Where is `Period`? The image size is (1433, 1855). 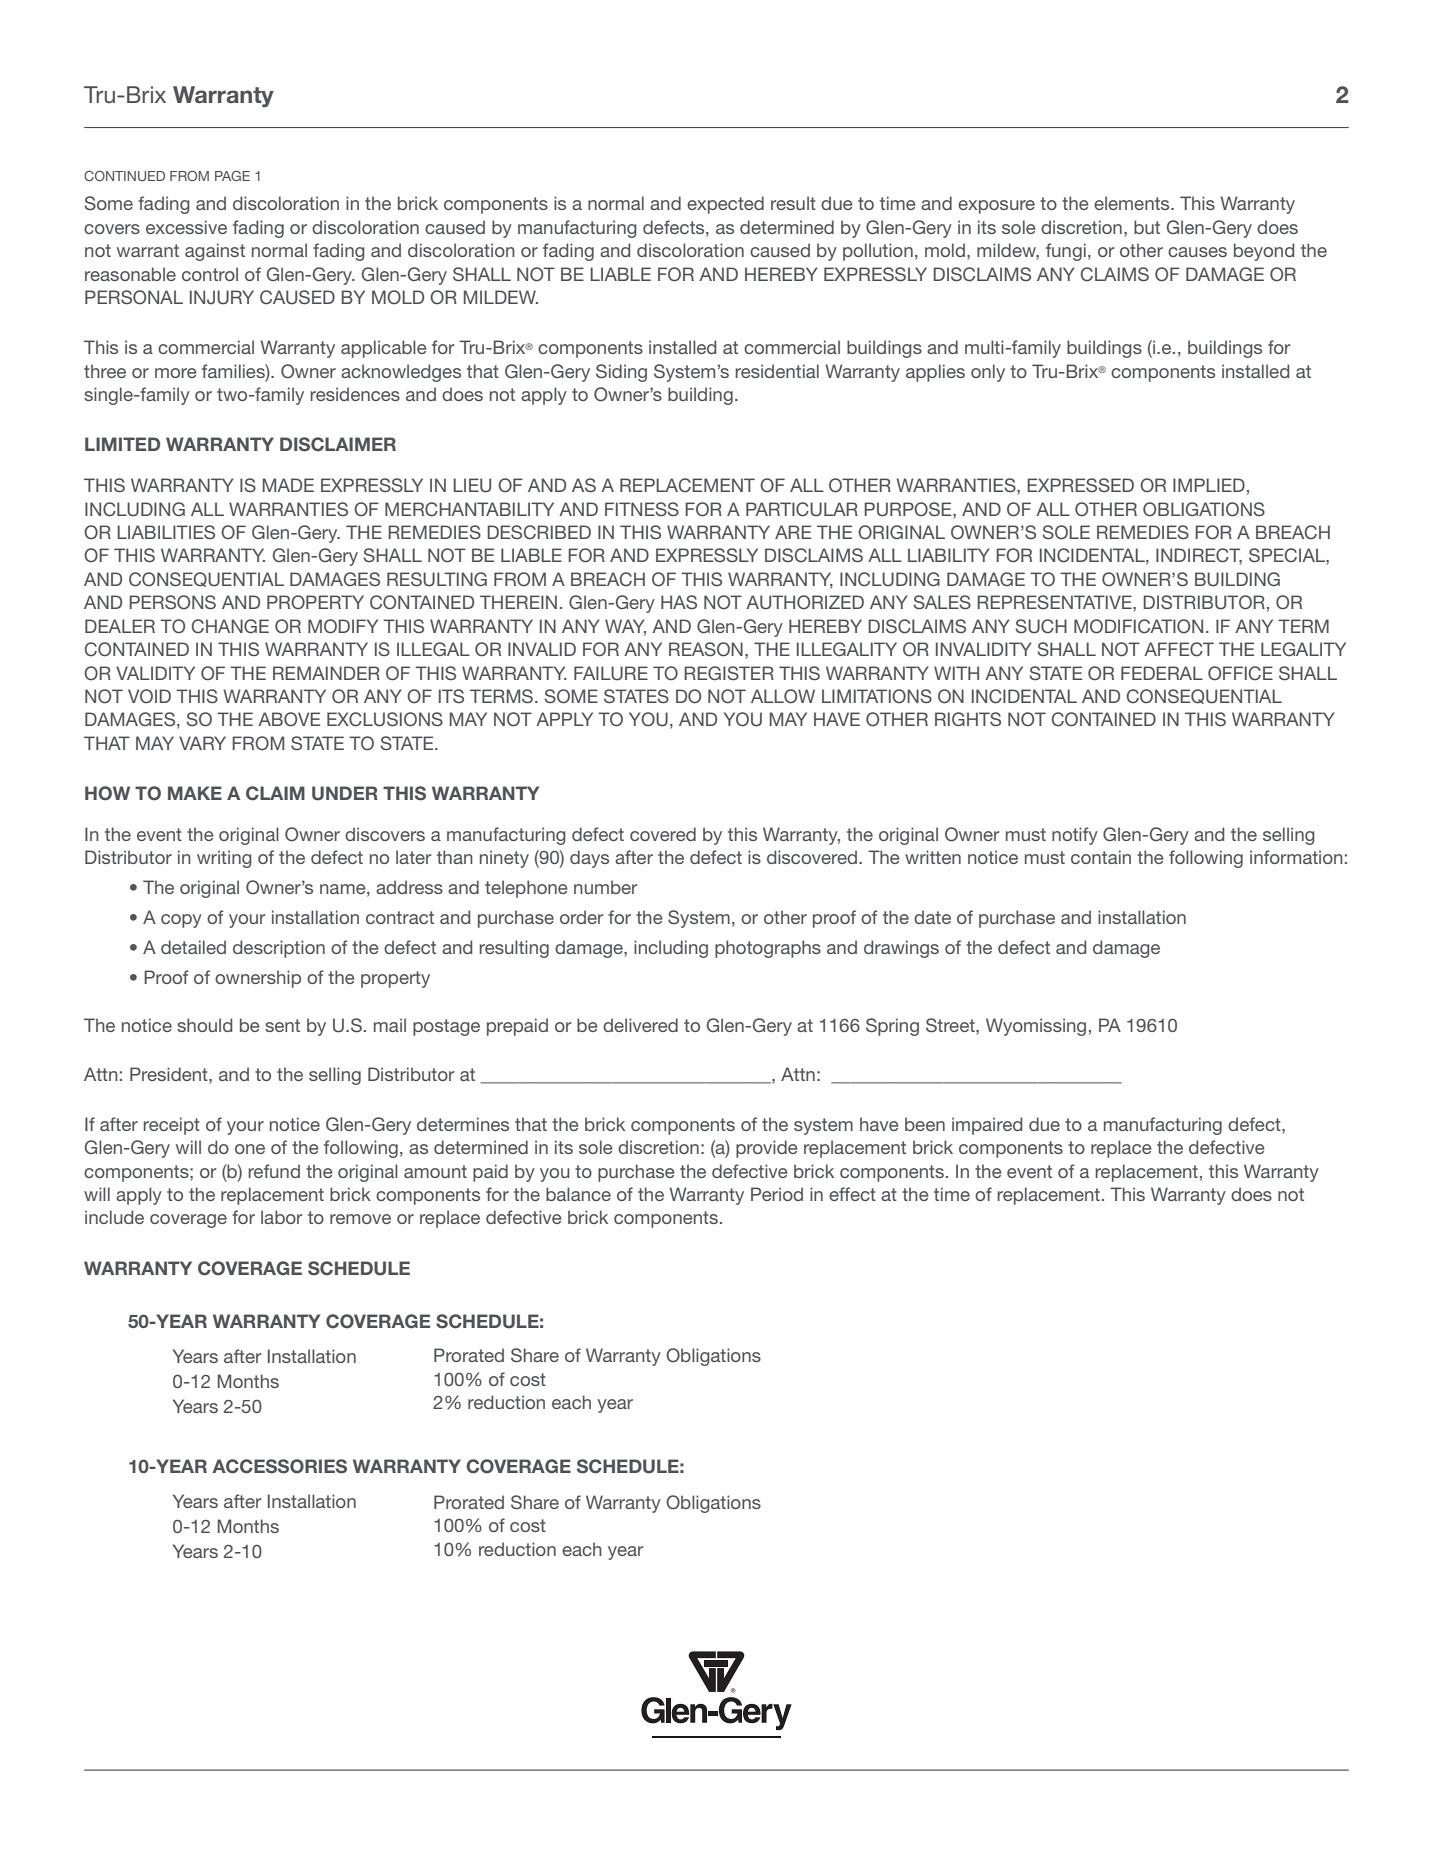 Period is located at coordinates (777, 1194).
